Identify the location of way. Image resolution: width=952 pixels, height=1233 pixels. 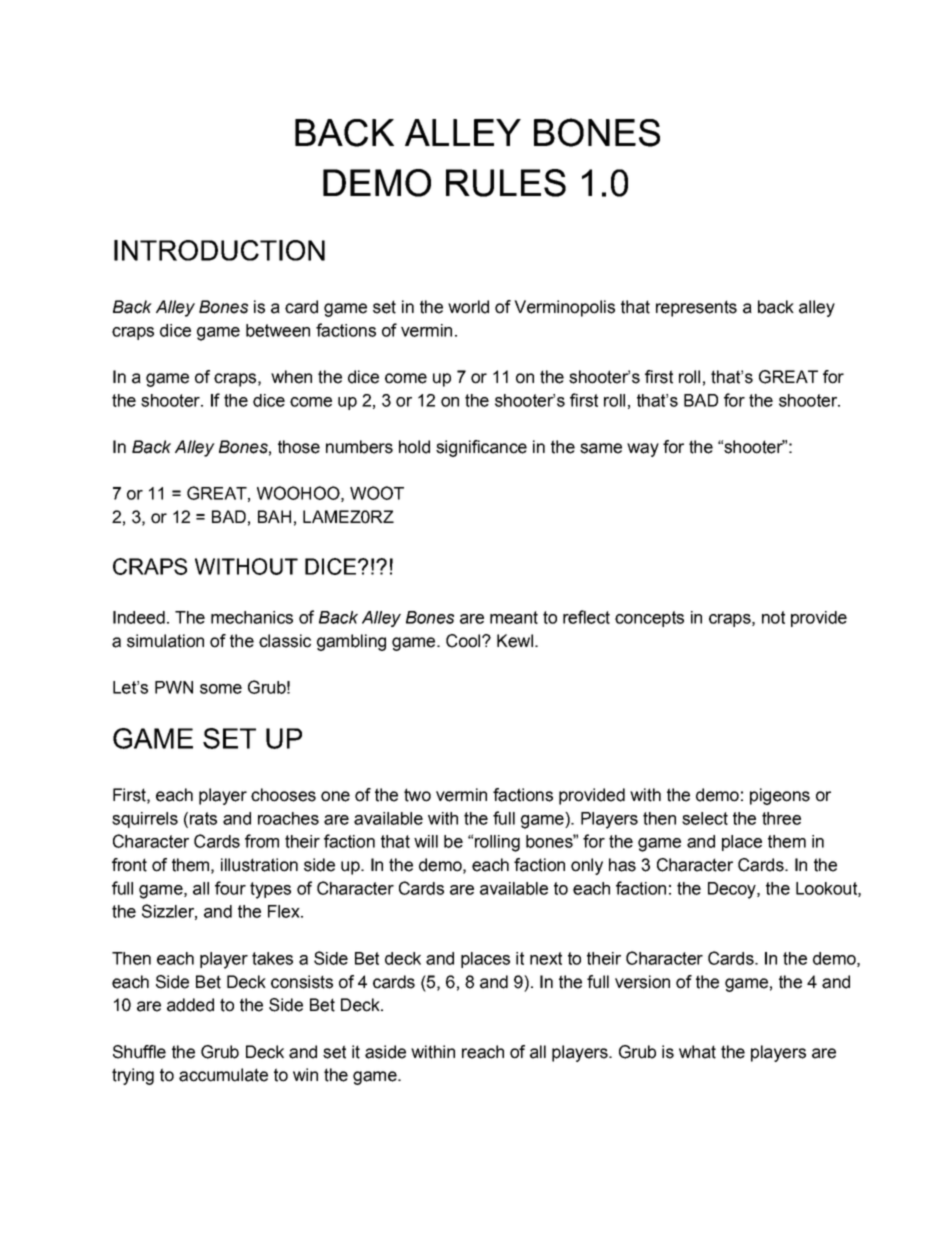
(643, 450).
